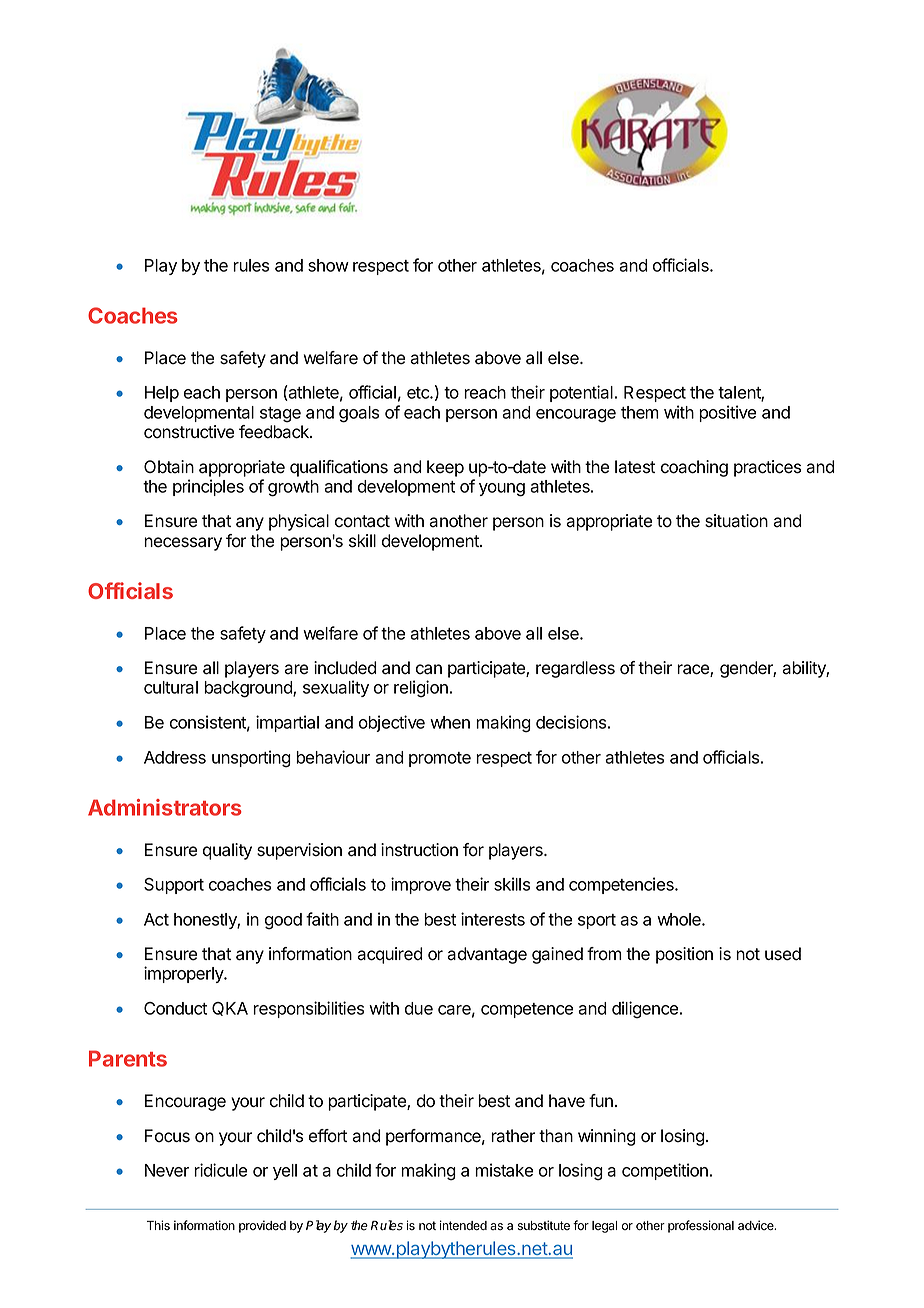  Describe the element at coordinates (440, 759) in the screenshot. I see `promote` at that location.
